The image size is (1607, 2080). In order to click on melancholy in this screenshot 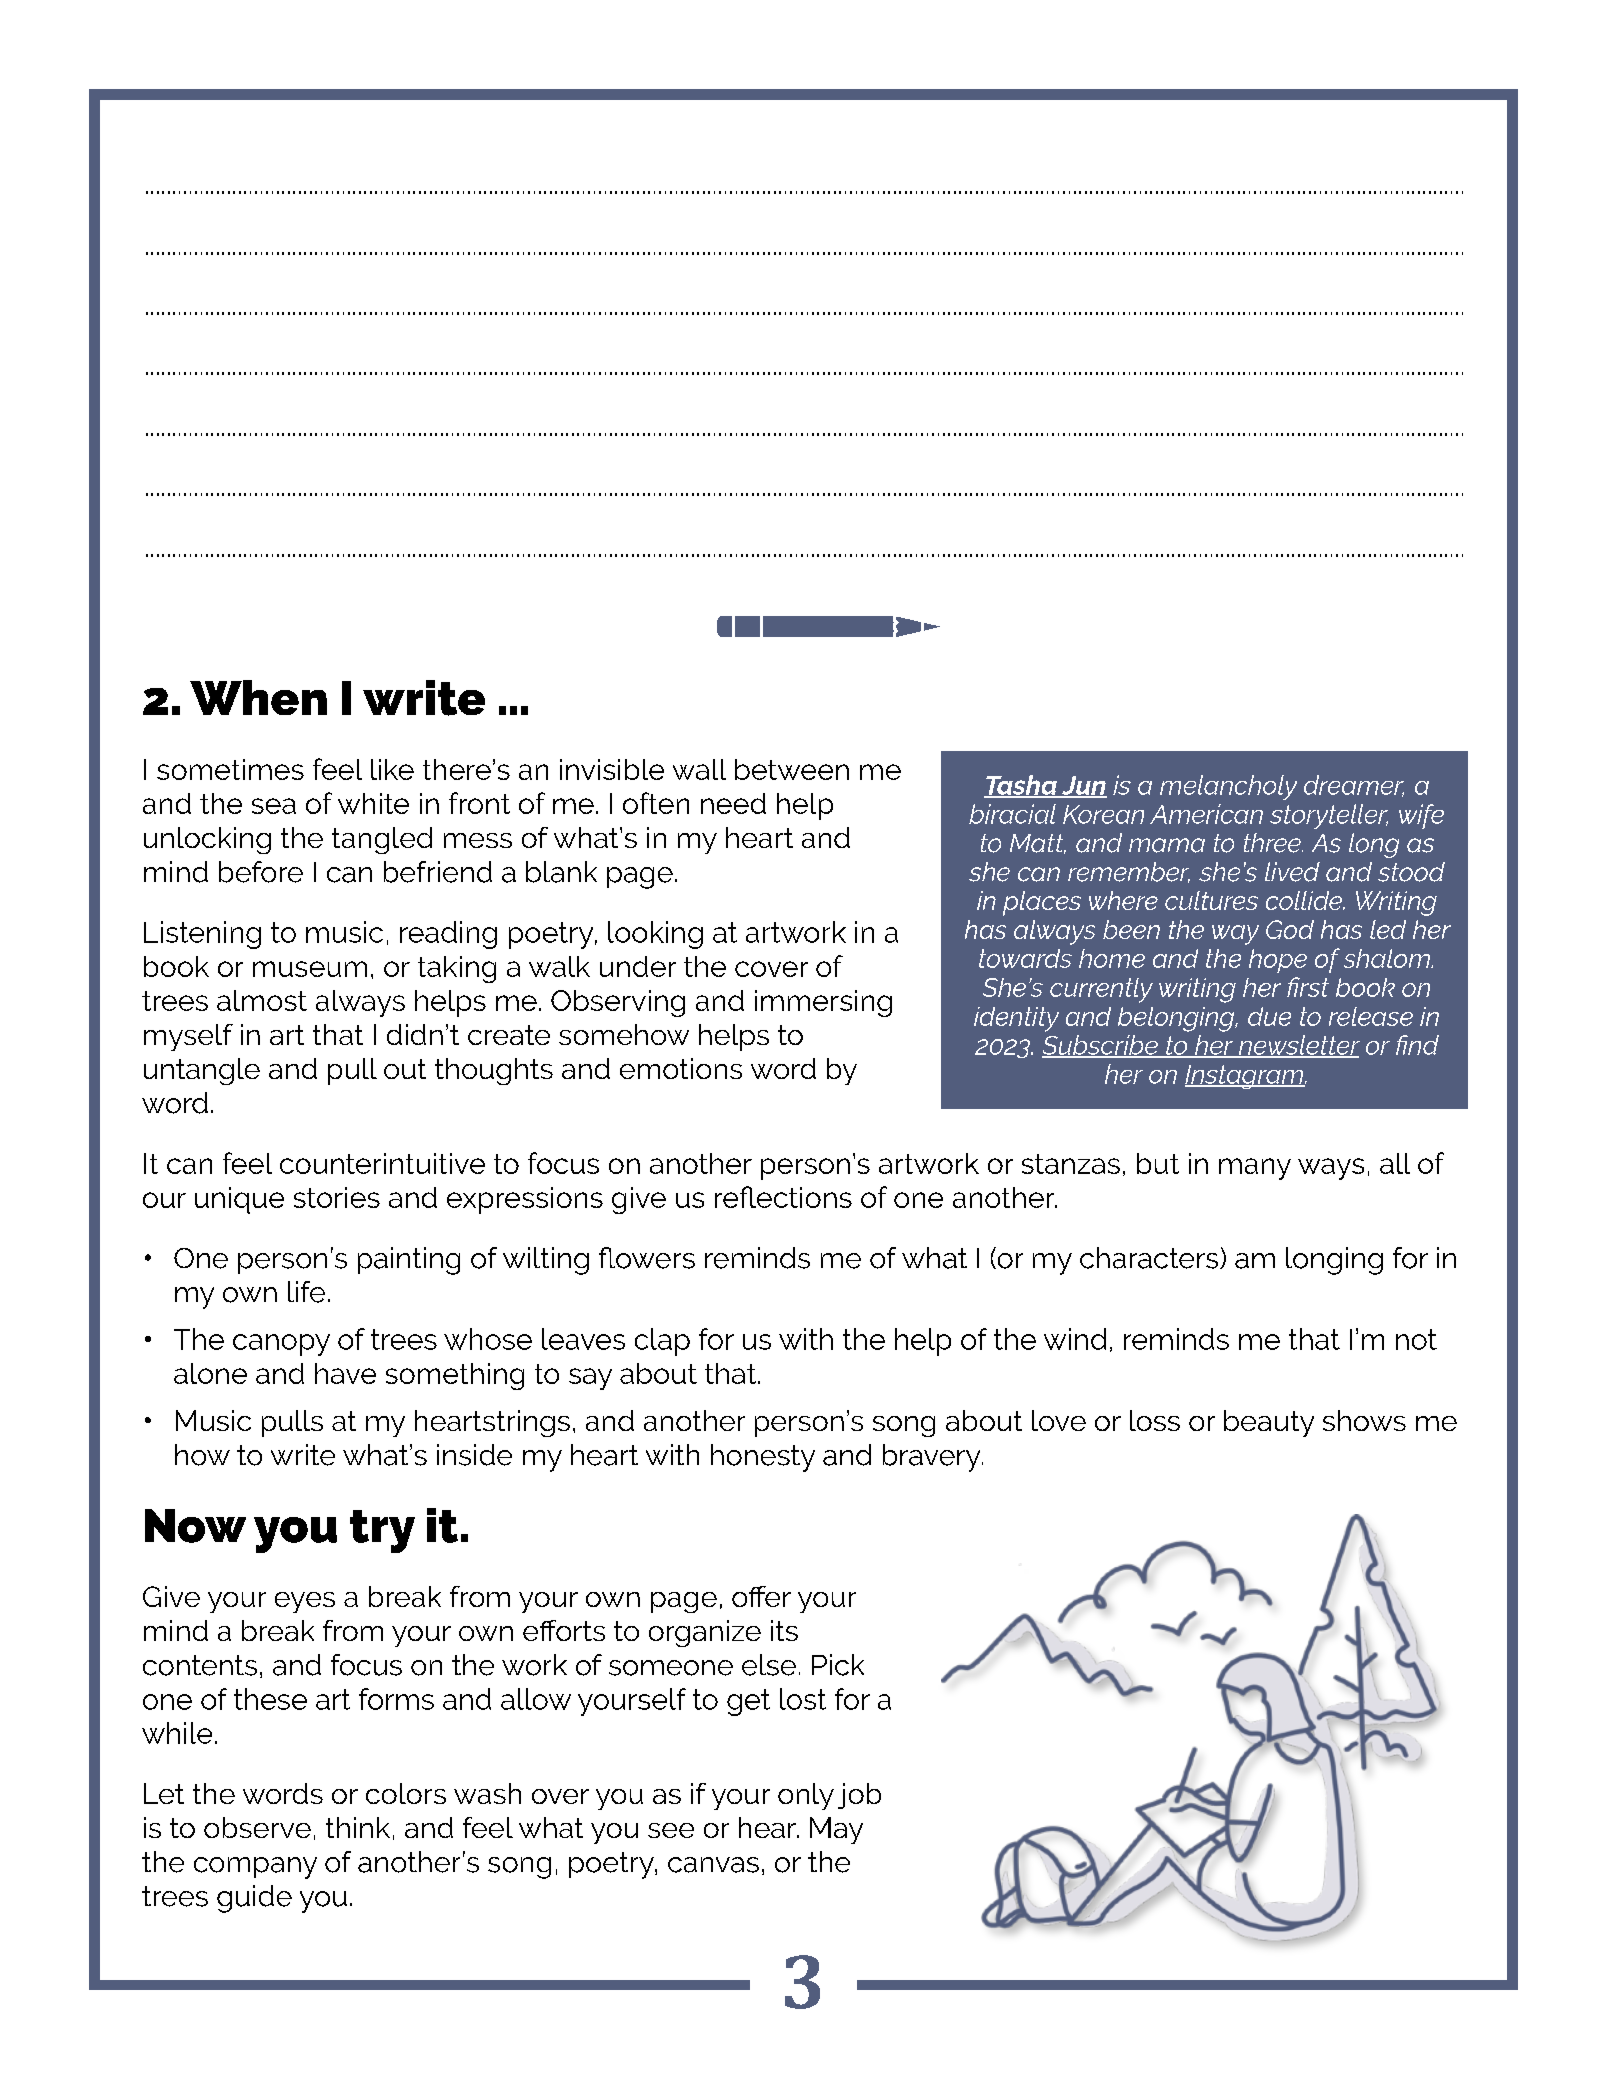, I will do `click(1228, 787)`.
